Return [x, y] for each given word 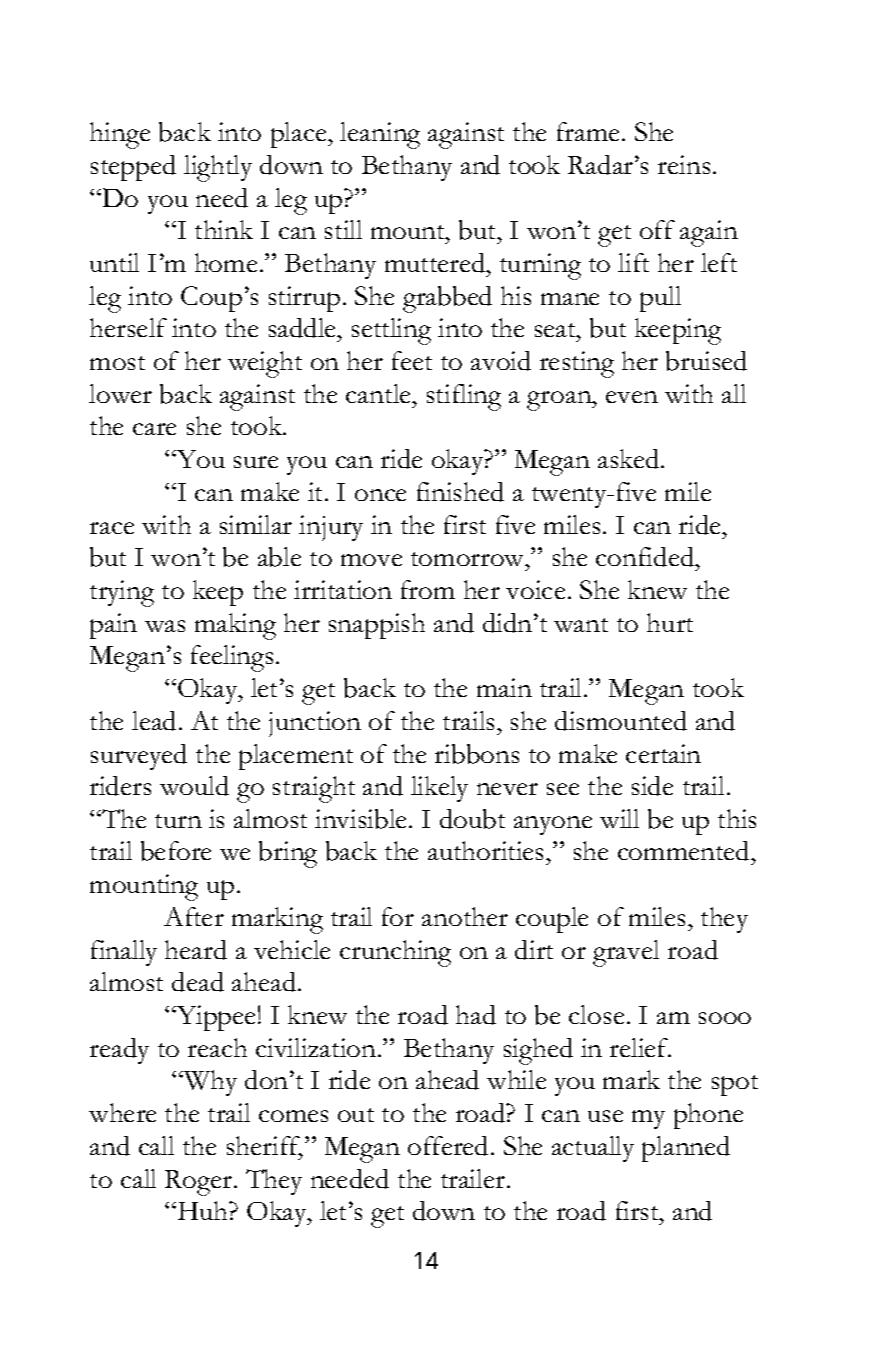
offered [448, 1146]
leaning [380, 135]
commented [685, 851]
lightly [218, 168]
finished [460, 492]
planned [686, 1149]
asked [630, 459]
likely [439, 789]
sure [256, 462]
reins [684, 164]
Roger [200, 1183]
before [176, 851]
